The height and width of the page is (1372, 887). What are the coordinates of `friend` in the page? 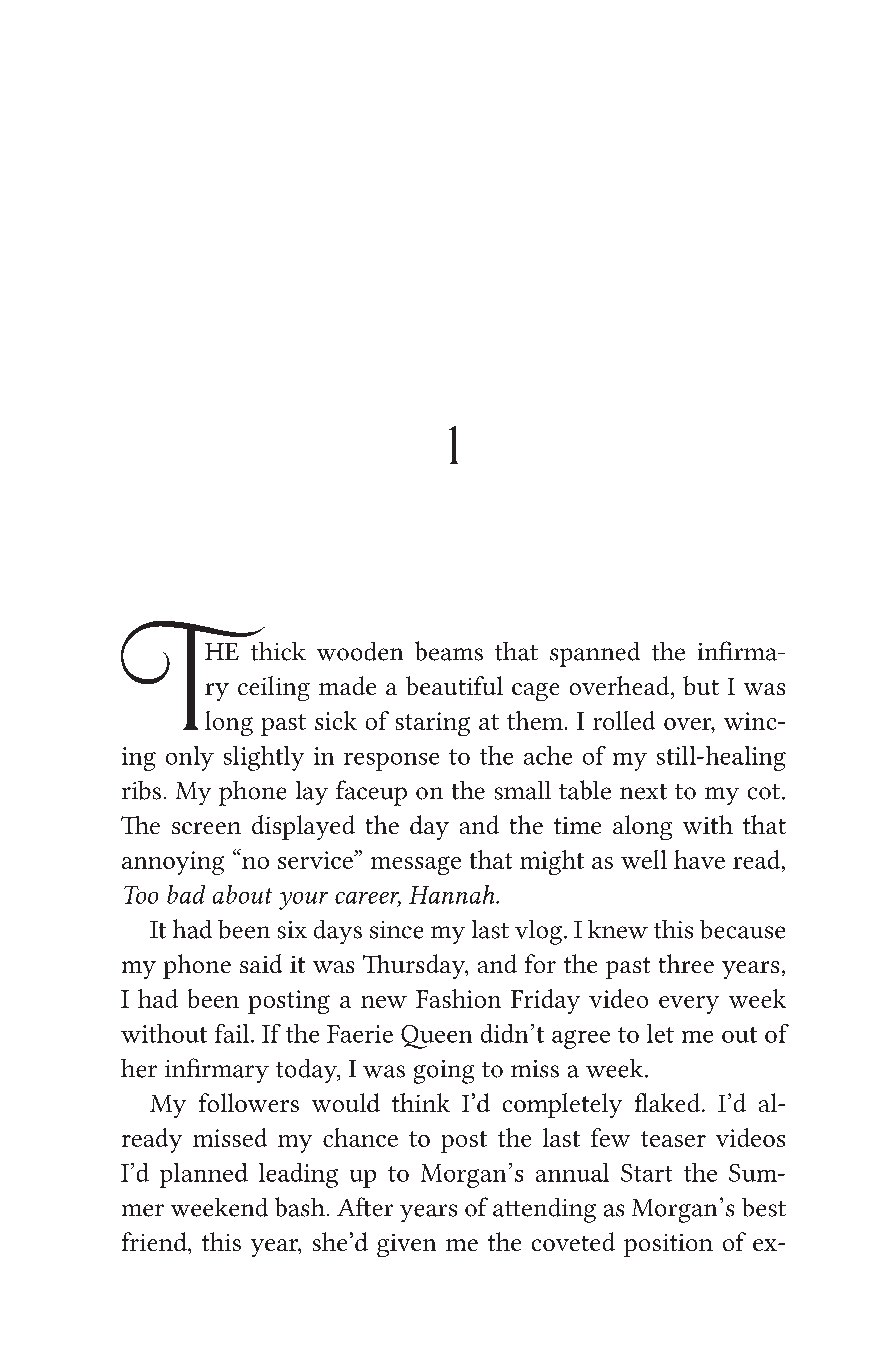 It's located at (155, 1241).
